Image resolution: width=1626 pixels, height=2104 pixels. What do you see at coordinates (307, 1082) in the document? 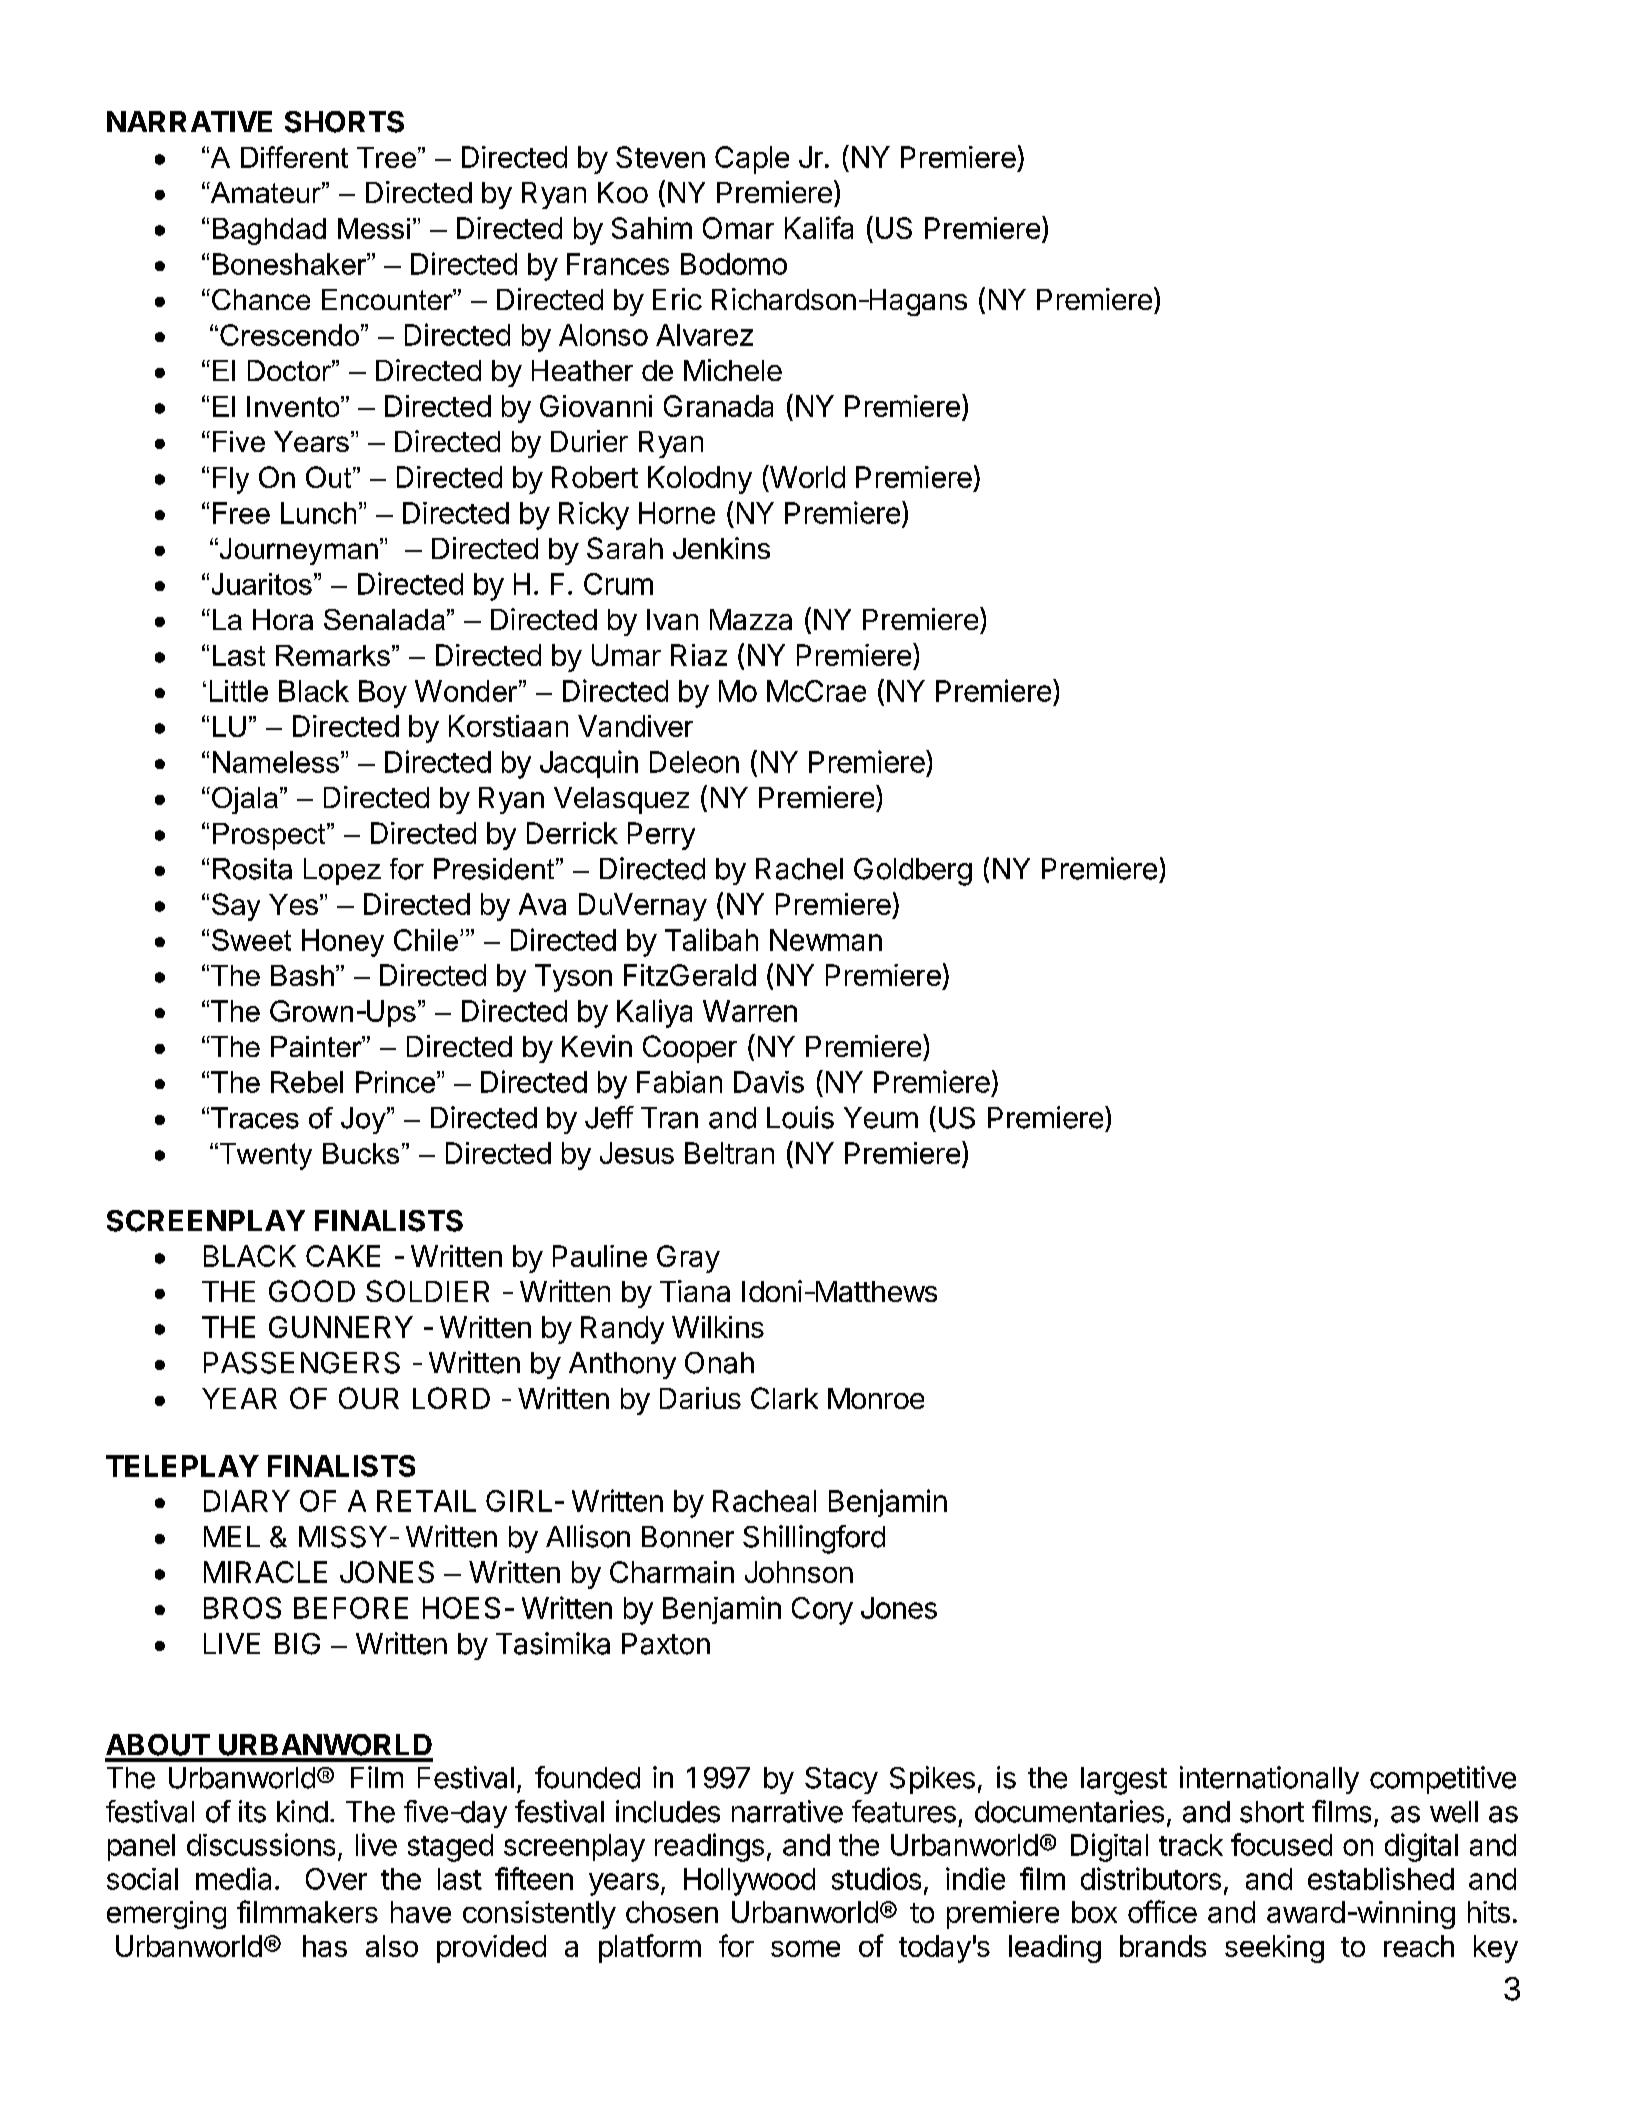
I see `Rebel` at bounding box center [307, 1082].
